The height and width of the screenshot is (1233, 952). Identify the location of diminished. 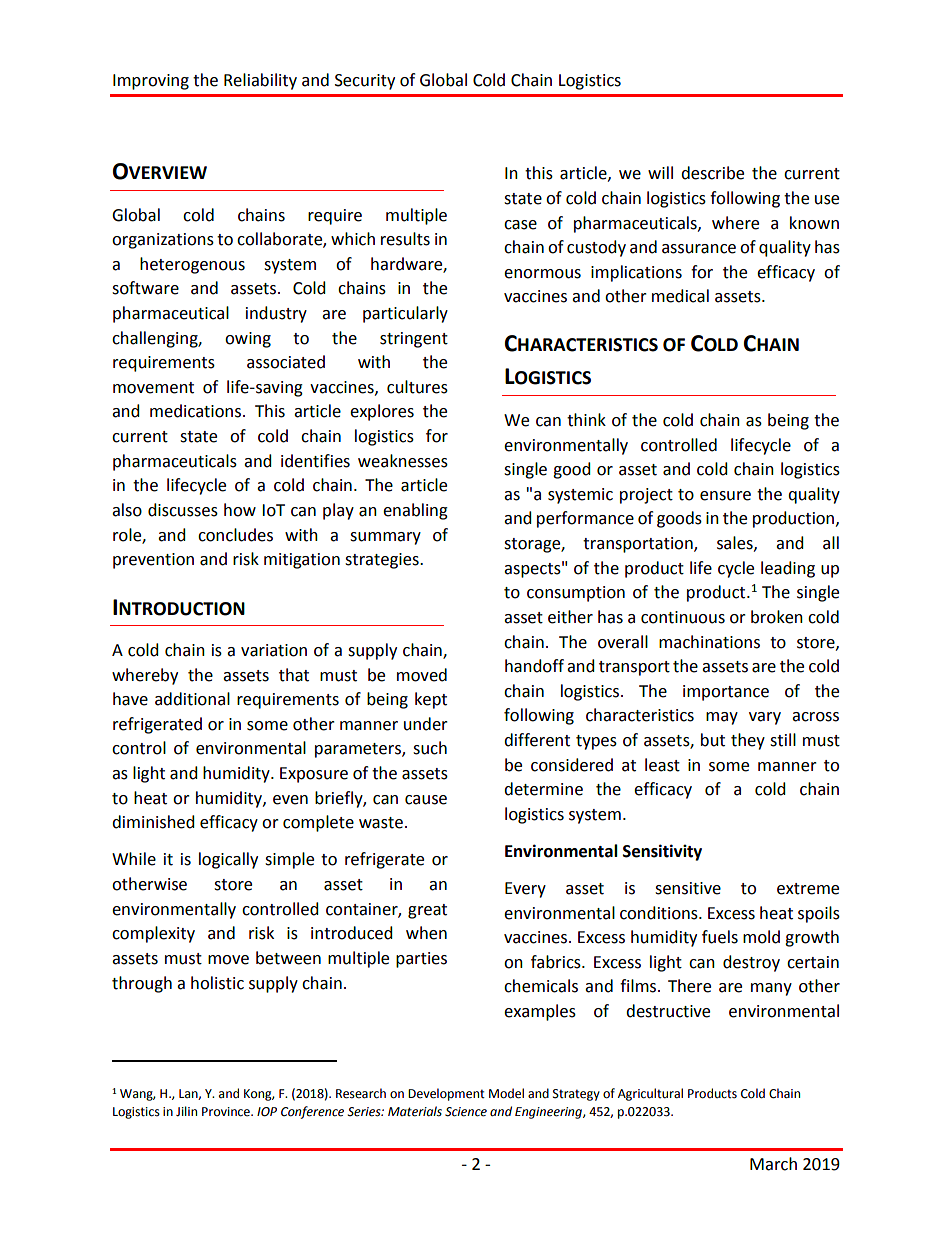
(153, 822).
